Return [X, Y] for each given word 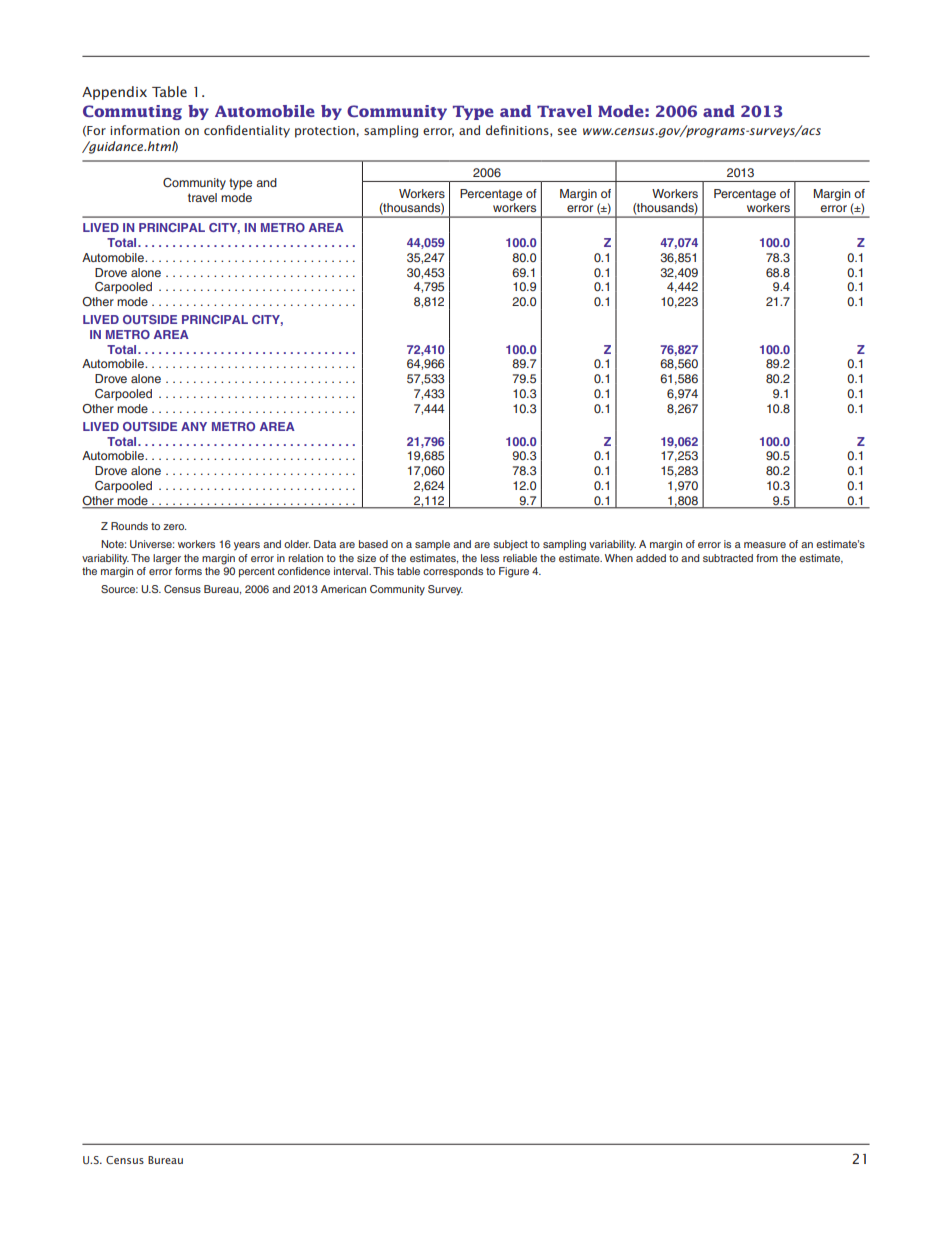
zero [174, 527]
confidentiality [247, 131]
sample [432, 545]
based [373, 544]
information [145, 130]
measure [765, 545]
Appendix [114, 93]
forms [188, 571]
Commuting [132, 112]
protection [326, 132]
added [651, 558]
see [567, 131]
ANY [194, 426]
